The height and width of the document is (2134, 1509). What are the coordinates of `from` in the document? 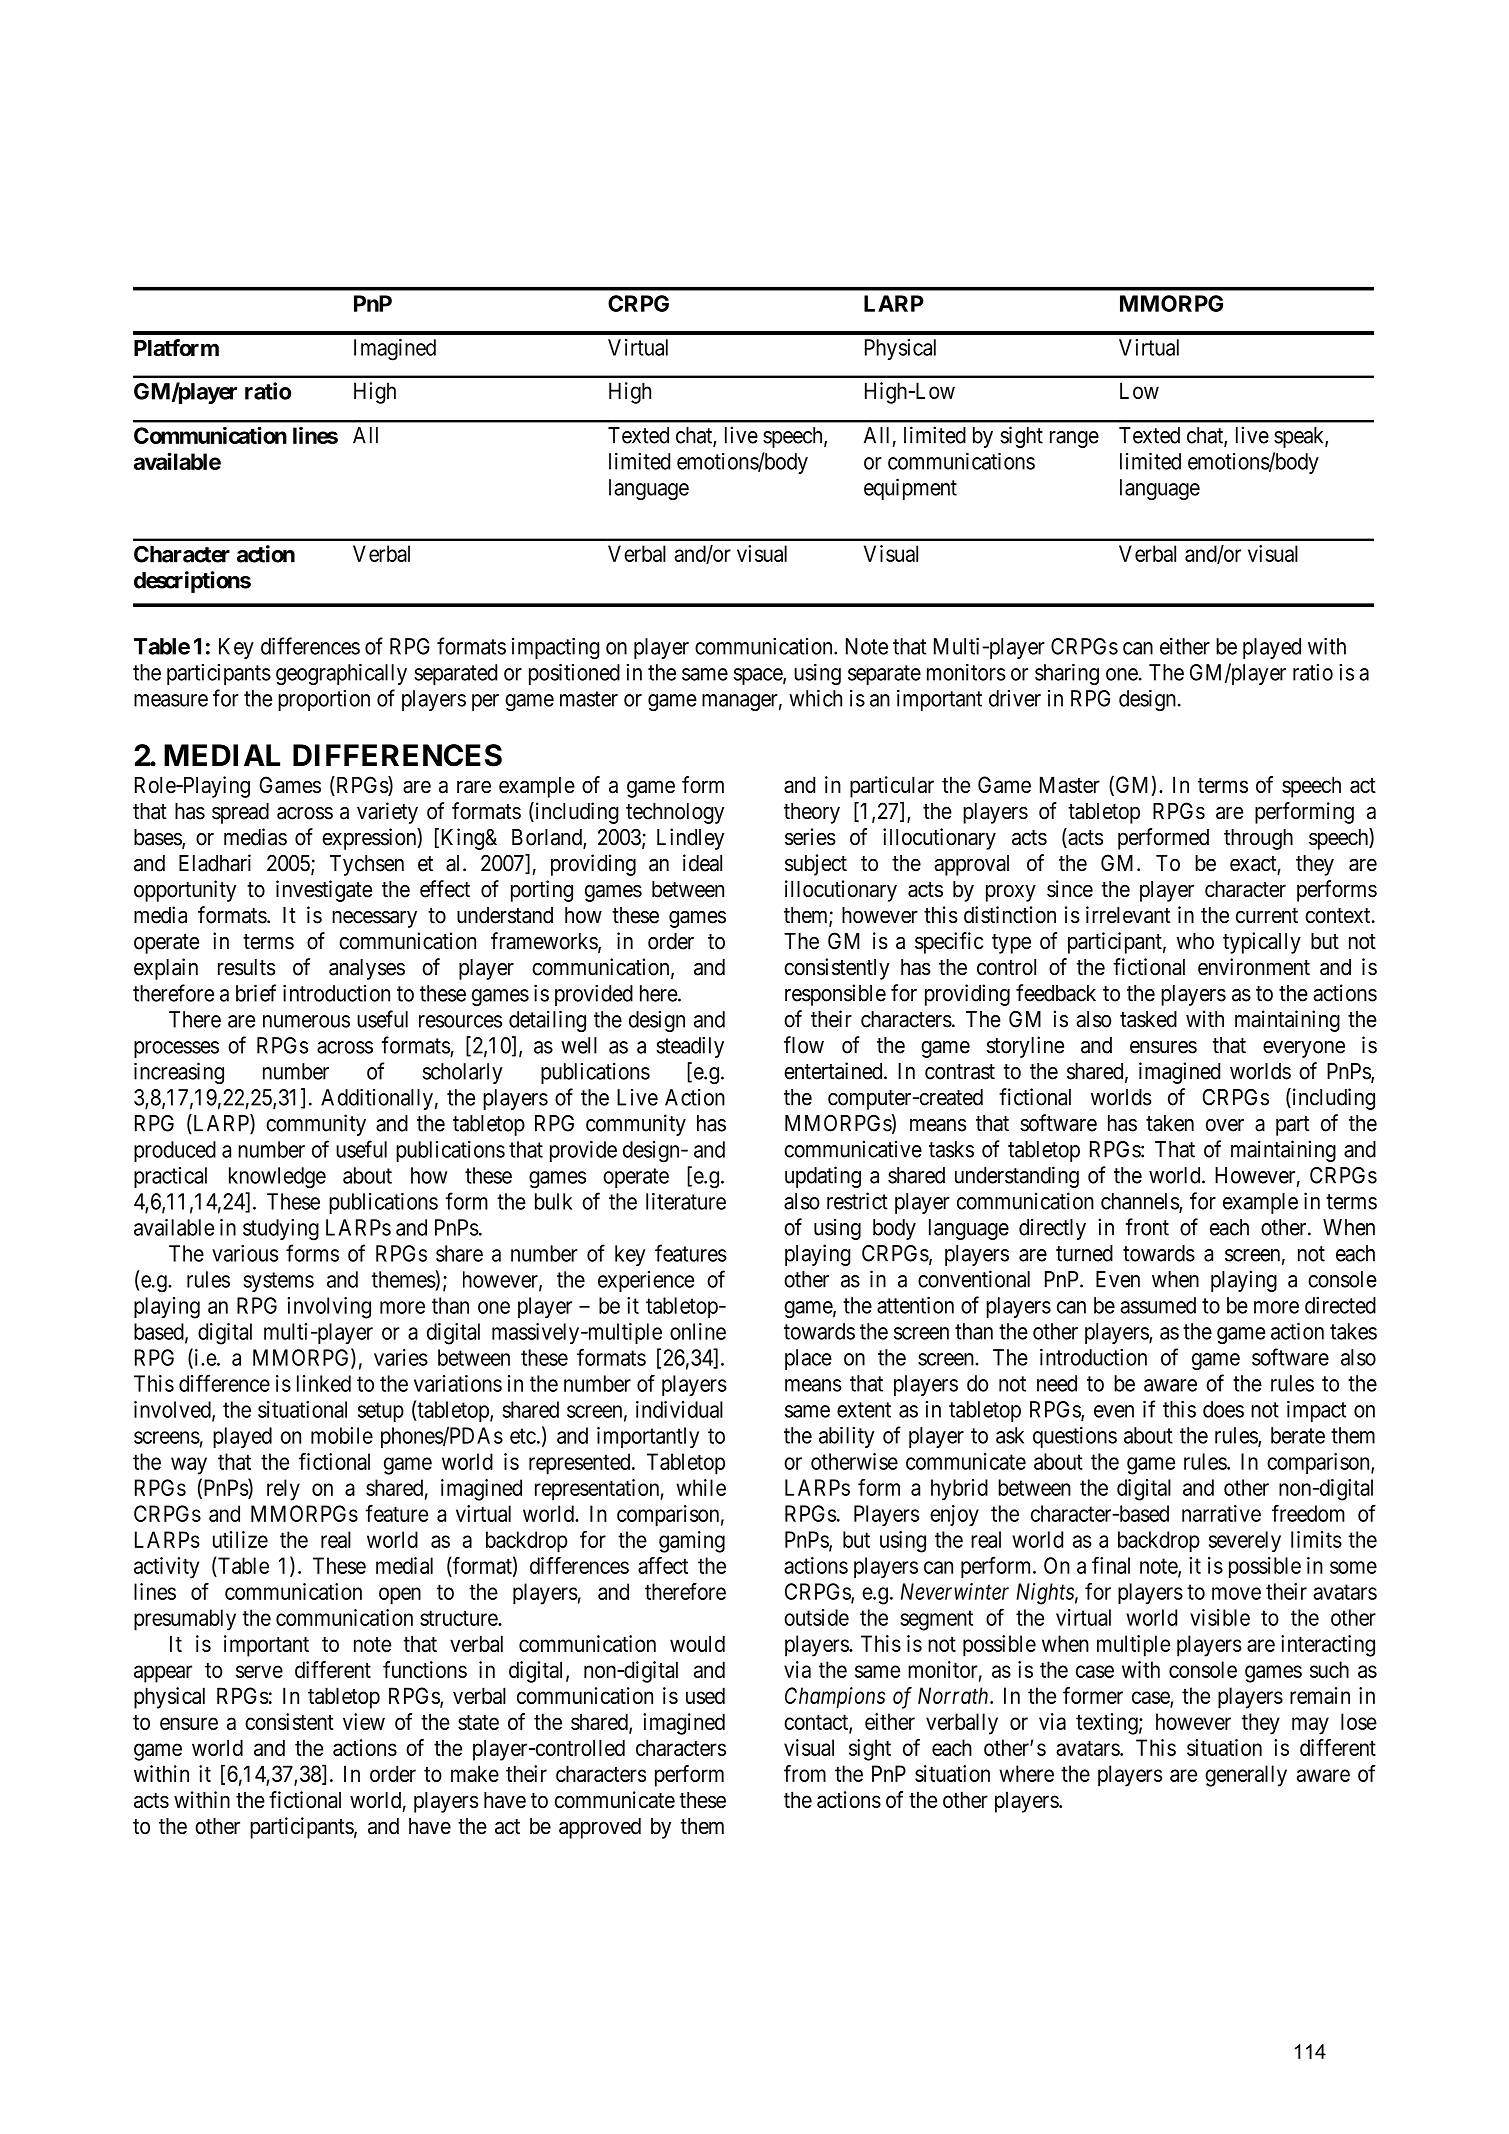 It's located at (805, 1773).
